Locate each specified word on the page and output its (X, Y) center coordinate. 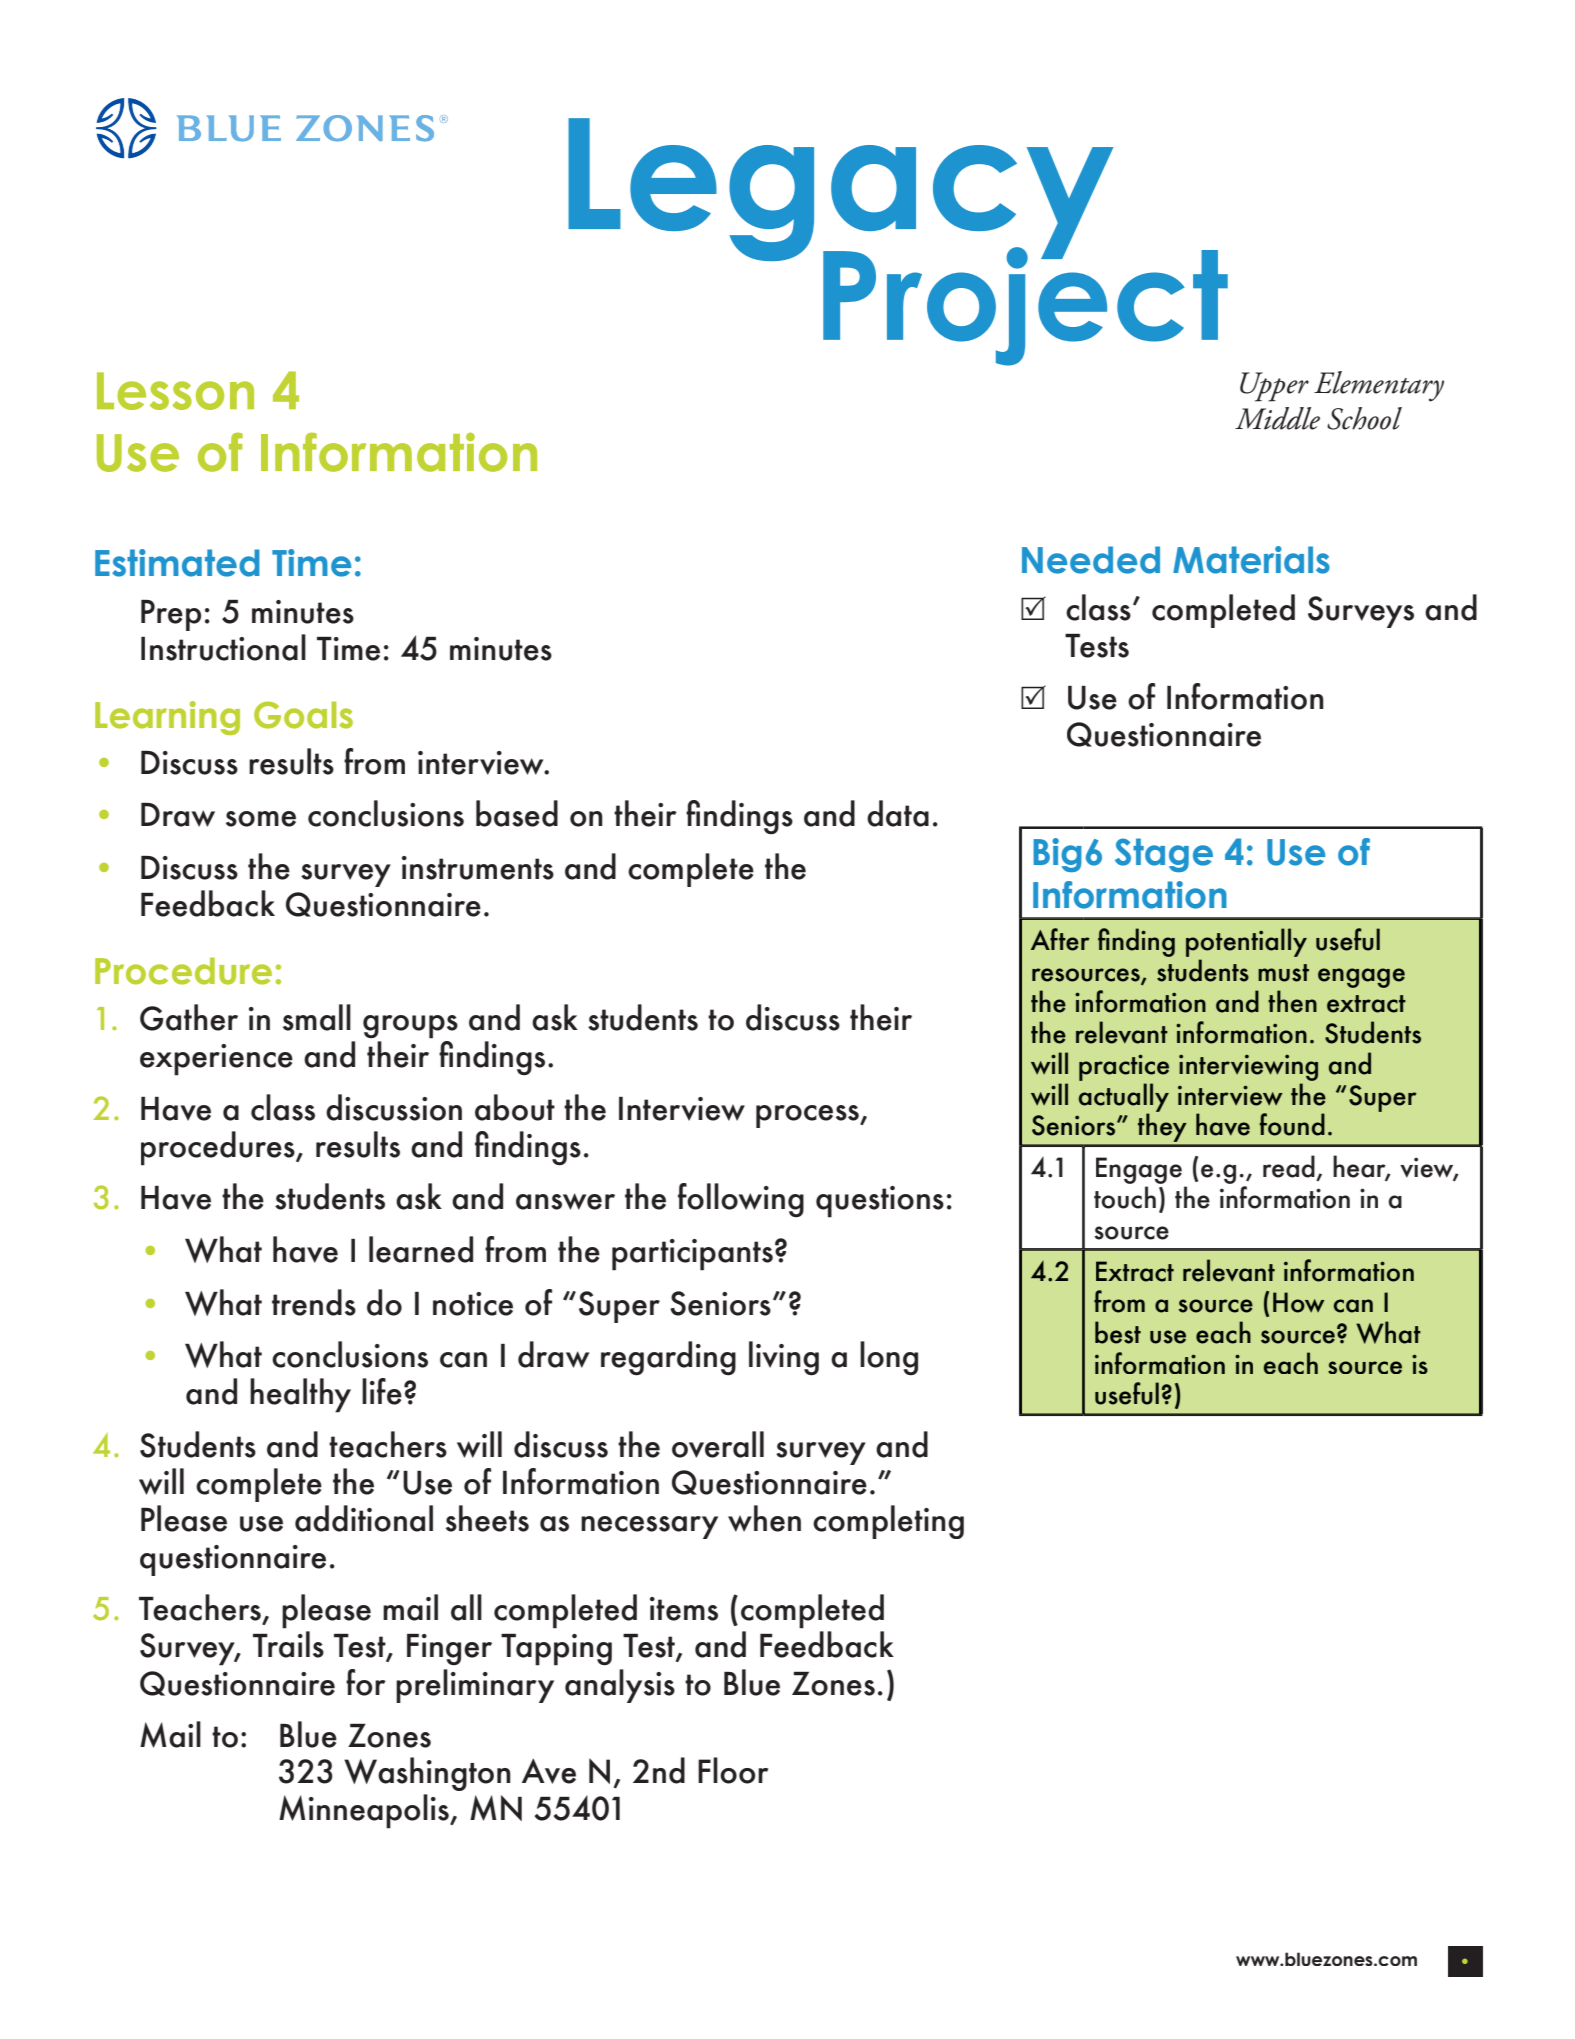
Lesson (175, 391)
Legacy (840, 191)
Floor (733, 1770)
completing (888, 1522)
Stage (1164, 855)
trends (314, 1302)
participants (692, 1255)
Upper (1274, 387)
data (898, 813)
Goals (303, 715)
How (1299, 1302)
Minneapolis (365, 1811)
